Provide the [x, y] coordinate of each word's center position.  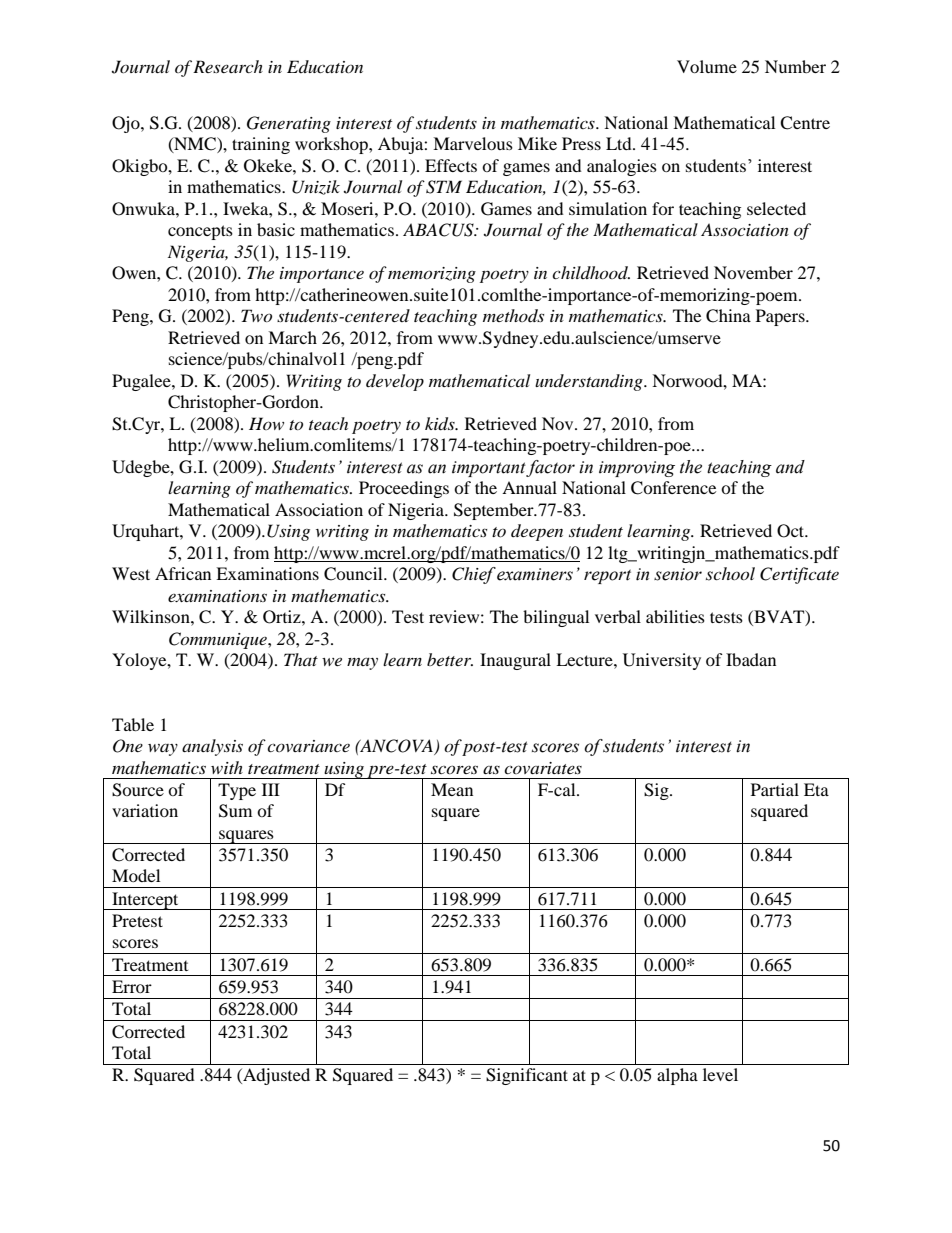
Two [256, 315]
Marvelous [473, 143]
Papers [781, 317]
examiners [534, 574]
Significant [527, 1076]
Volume [707, 66]
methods [513, 315]
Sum [235, 811]
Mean [452, 789]
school [730, 574]
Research [228, 66]
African [183, 573]
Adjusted [275, 1076]
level [720, 1074]
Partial [775, 789]
